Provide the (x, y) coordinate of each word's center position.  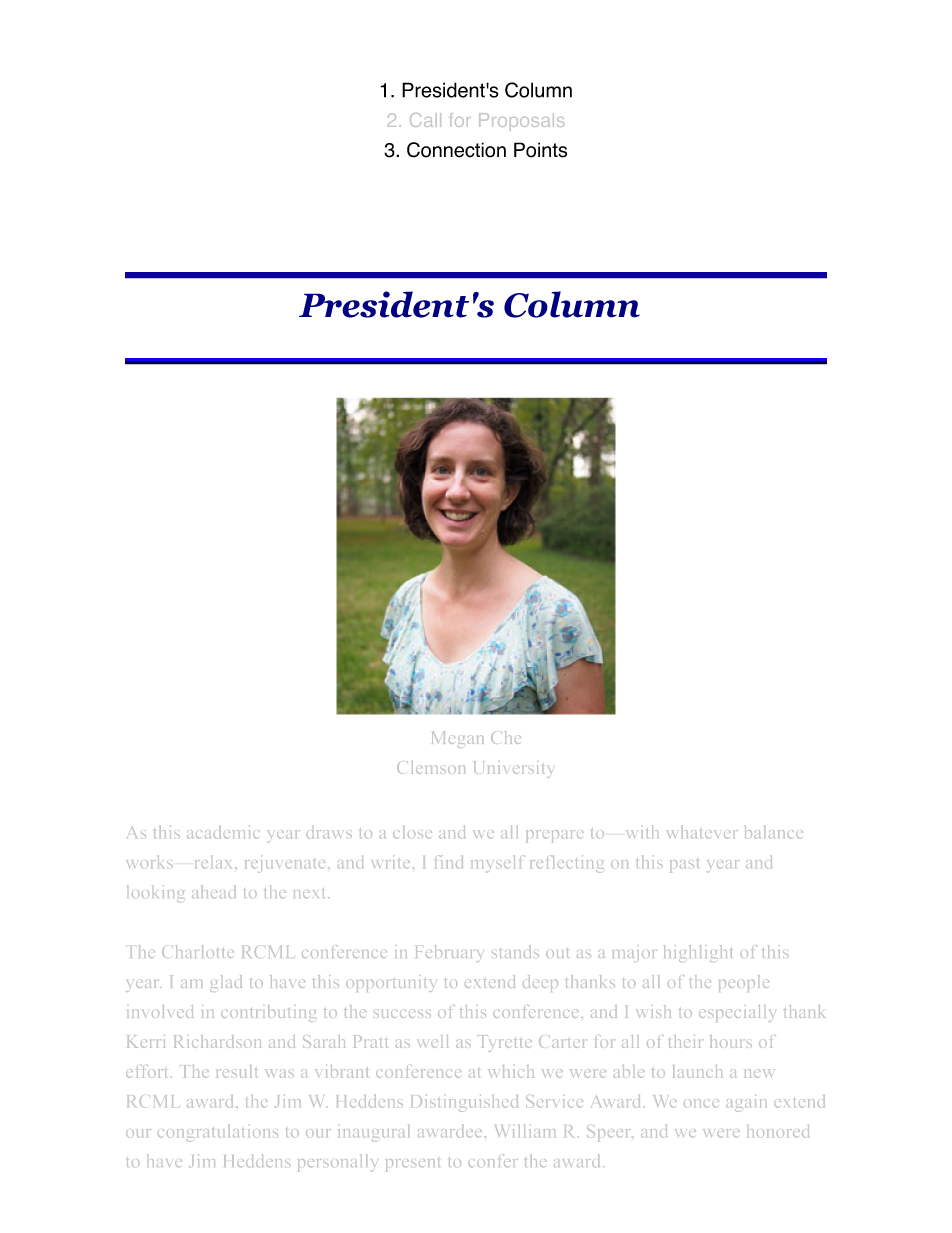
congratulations (218, 1133)
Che (506, 737)
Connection (456, 150)
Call (425, 120)
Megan (457, 739)
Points (540, 150)
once (701, 1103)
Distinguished (464, 1103)
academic (223, 832)
